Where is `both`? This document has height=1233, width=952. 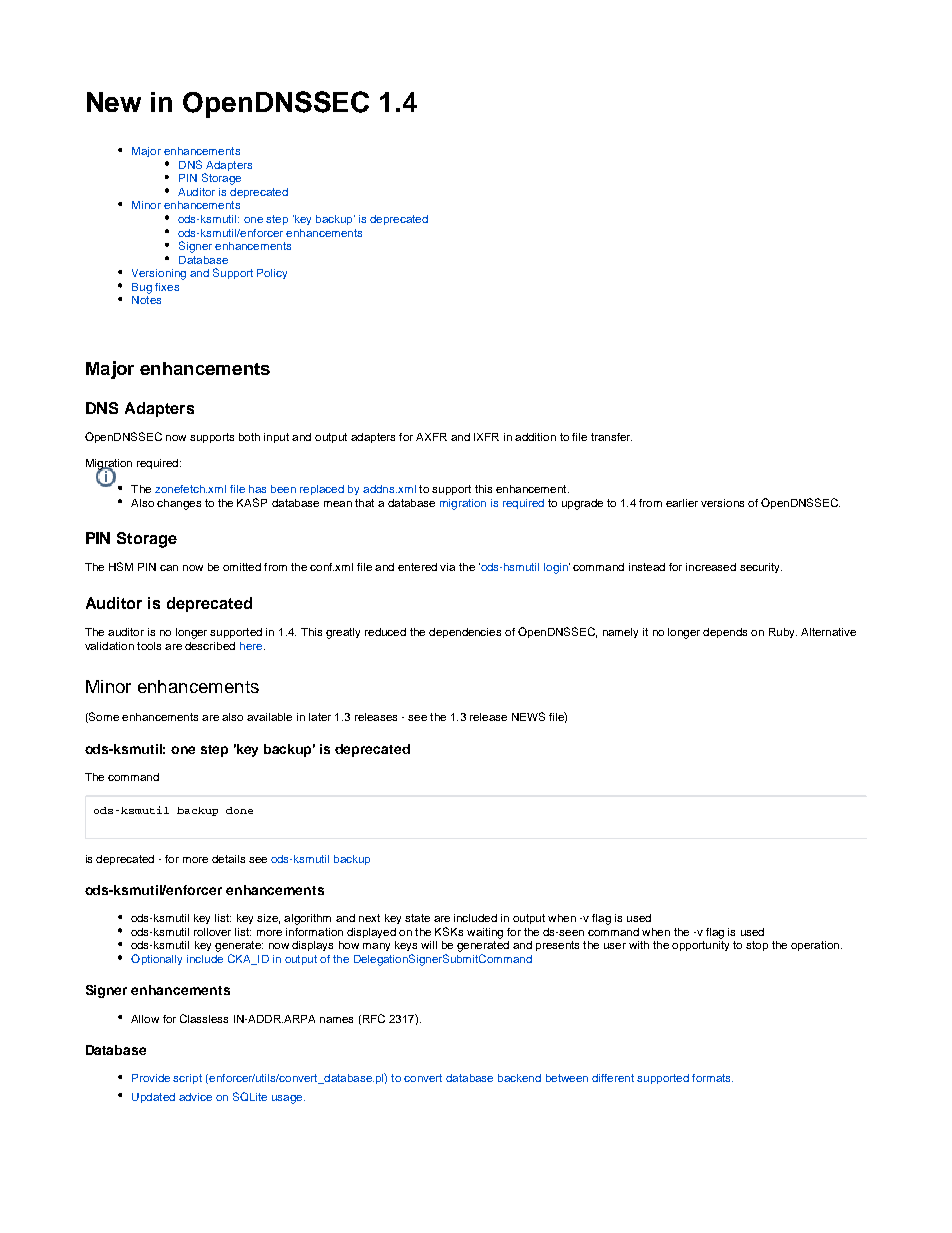 both is located at coordinates (249, 437).
